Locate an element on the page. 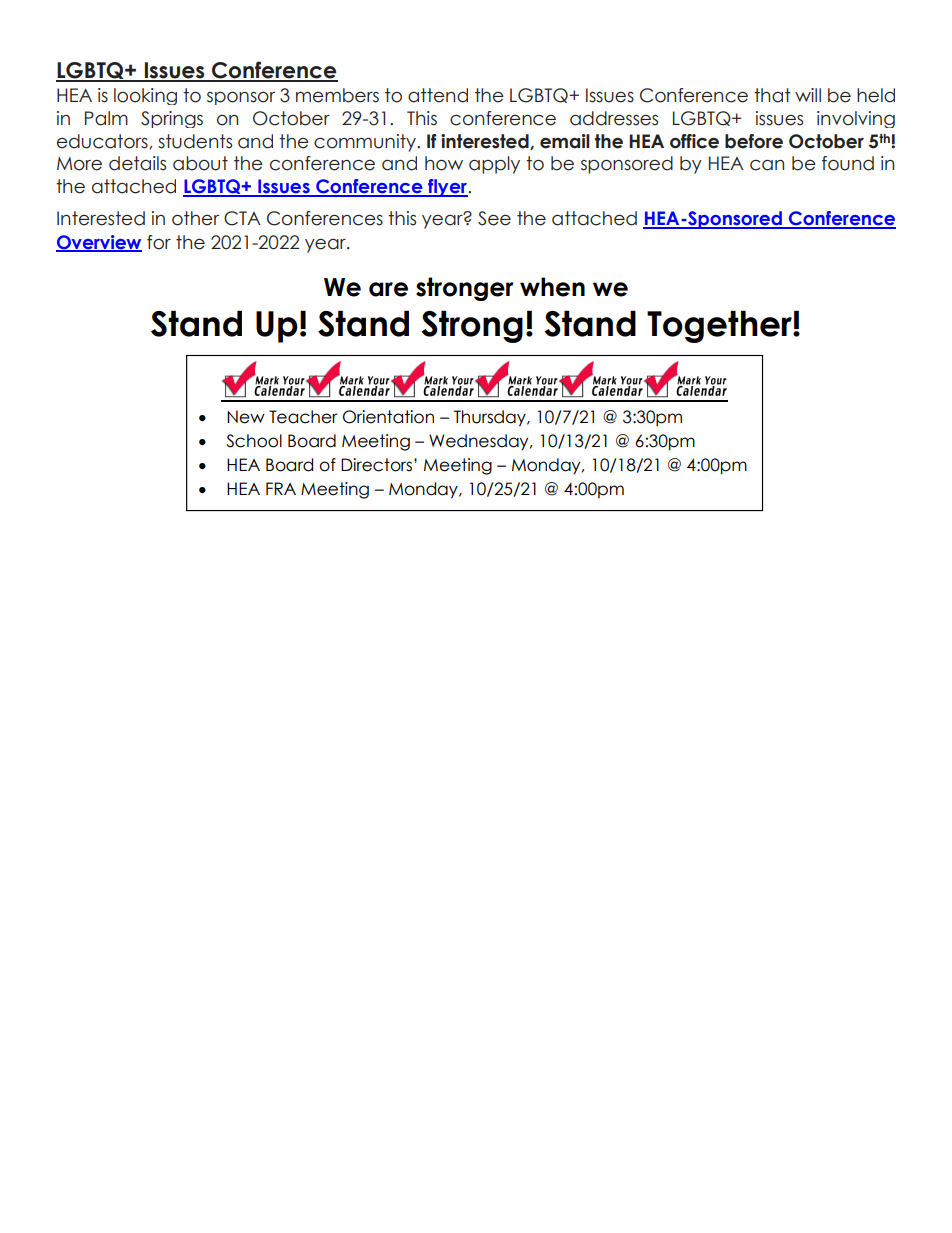 The width and height of the page is (952, 1233). can is located at coordinates (767, 165).
